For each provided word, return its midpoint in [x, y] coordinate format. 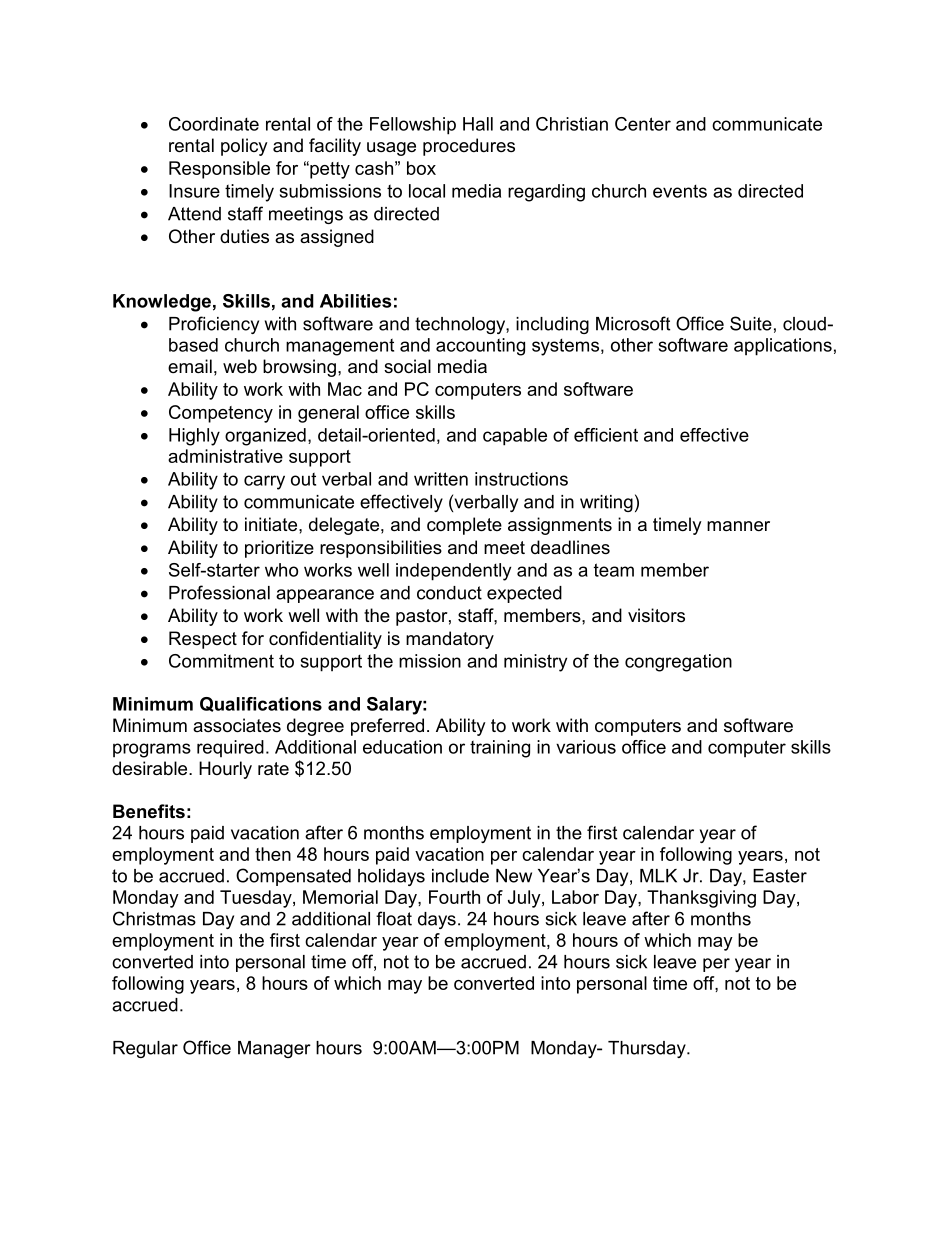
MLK [658, 876]
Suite [751, 323]
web [240, 366]
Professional [219, 592]
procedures [469, 147]
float [394, 918]
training [500, 749]
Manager [274, 1049]
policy [244, 147]
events [680, 191]
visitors [656, 615]
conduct [449, 593]
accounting [480, 347]
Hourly [225, 770]
